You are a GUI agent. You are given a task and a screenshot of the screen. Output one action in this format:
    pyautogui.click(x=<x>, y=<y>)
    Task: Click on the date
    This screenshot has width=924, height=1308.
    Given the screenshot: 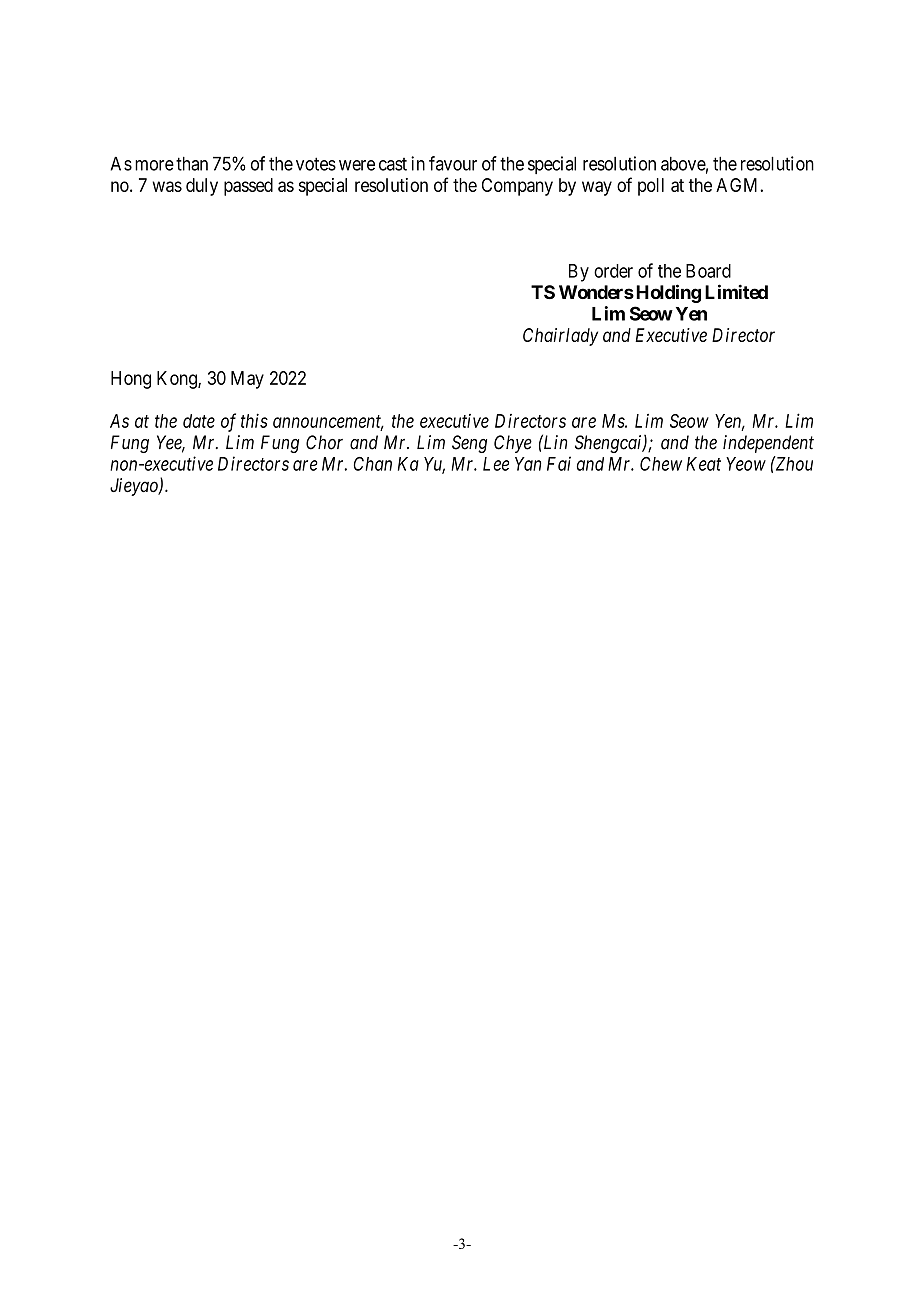 What is the action you would take?
    pyautogui.click(x=199, y=421)
